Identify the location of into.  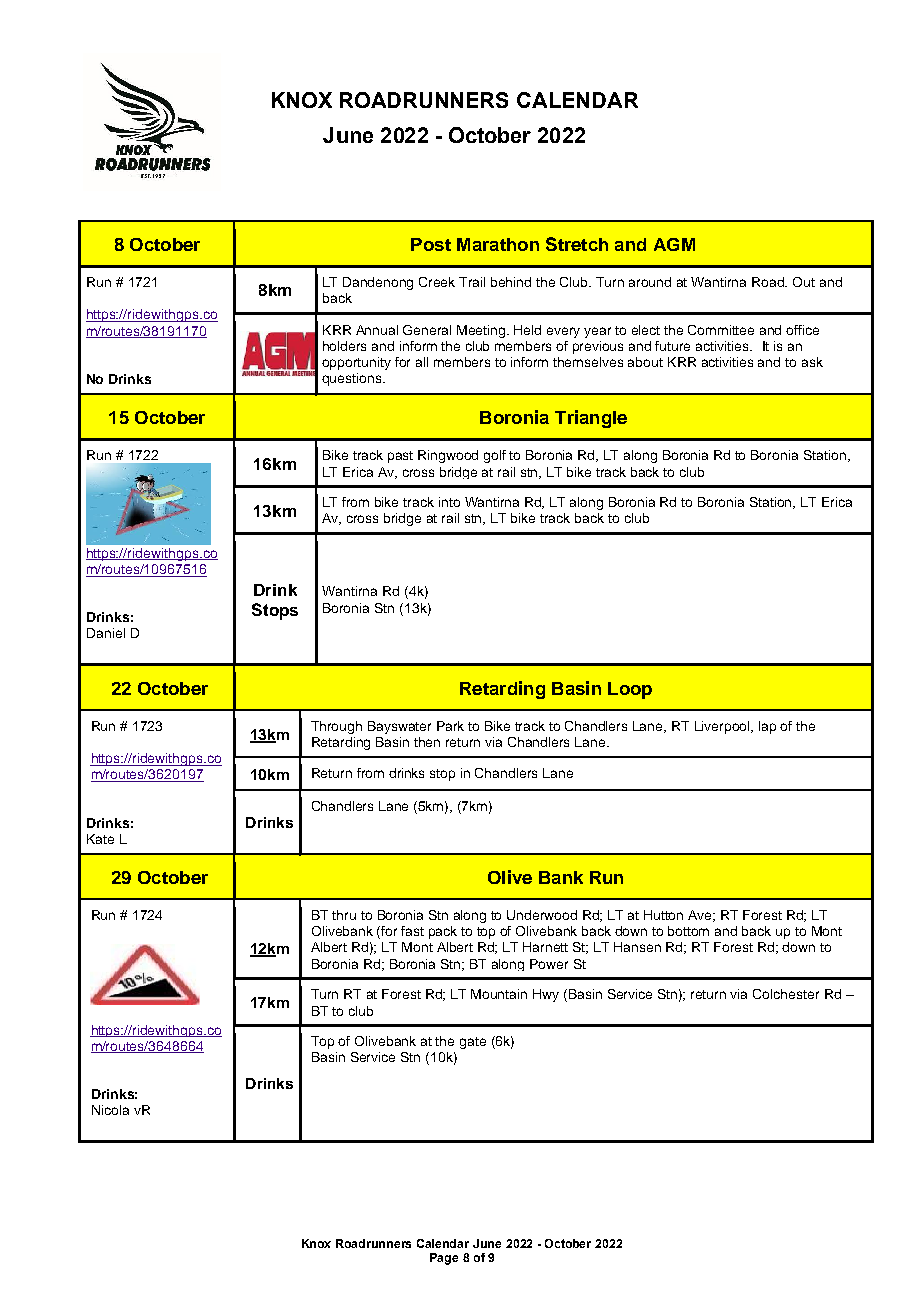
(449, 502).
